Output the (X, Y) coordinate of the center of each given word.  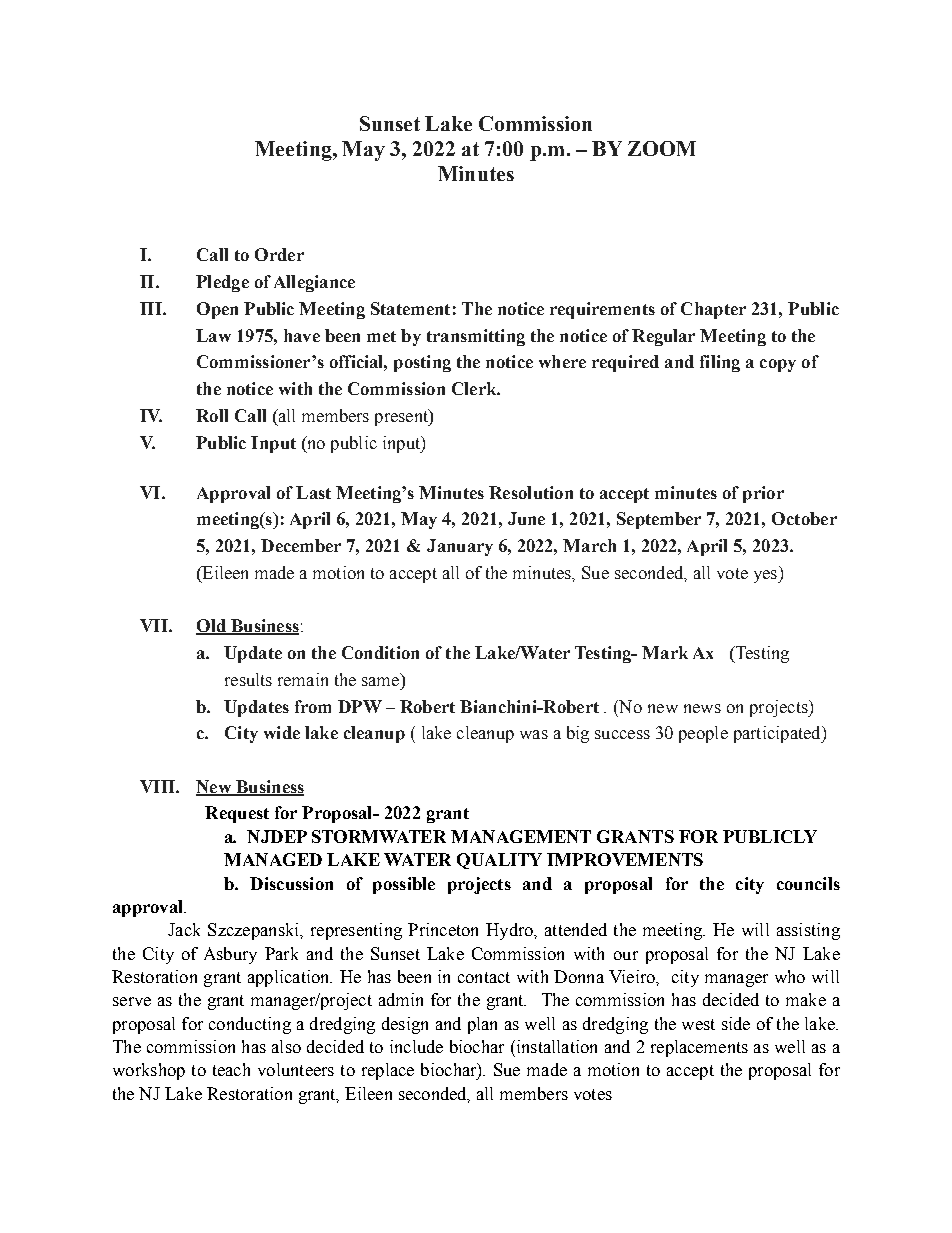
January (460, 547)
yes (766, 576)
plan (482, 1025)
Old (212, 627)
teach (231, 1069)
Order (279, 254)
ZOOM (662, 148)
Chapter (713, 310)
